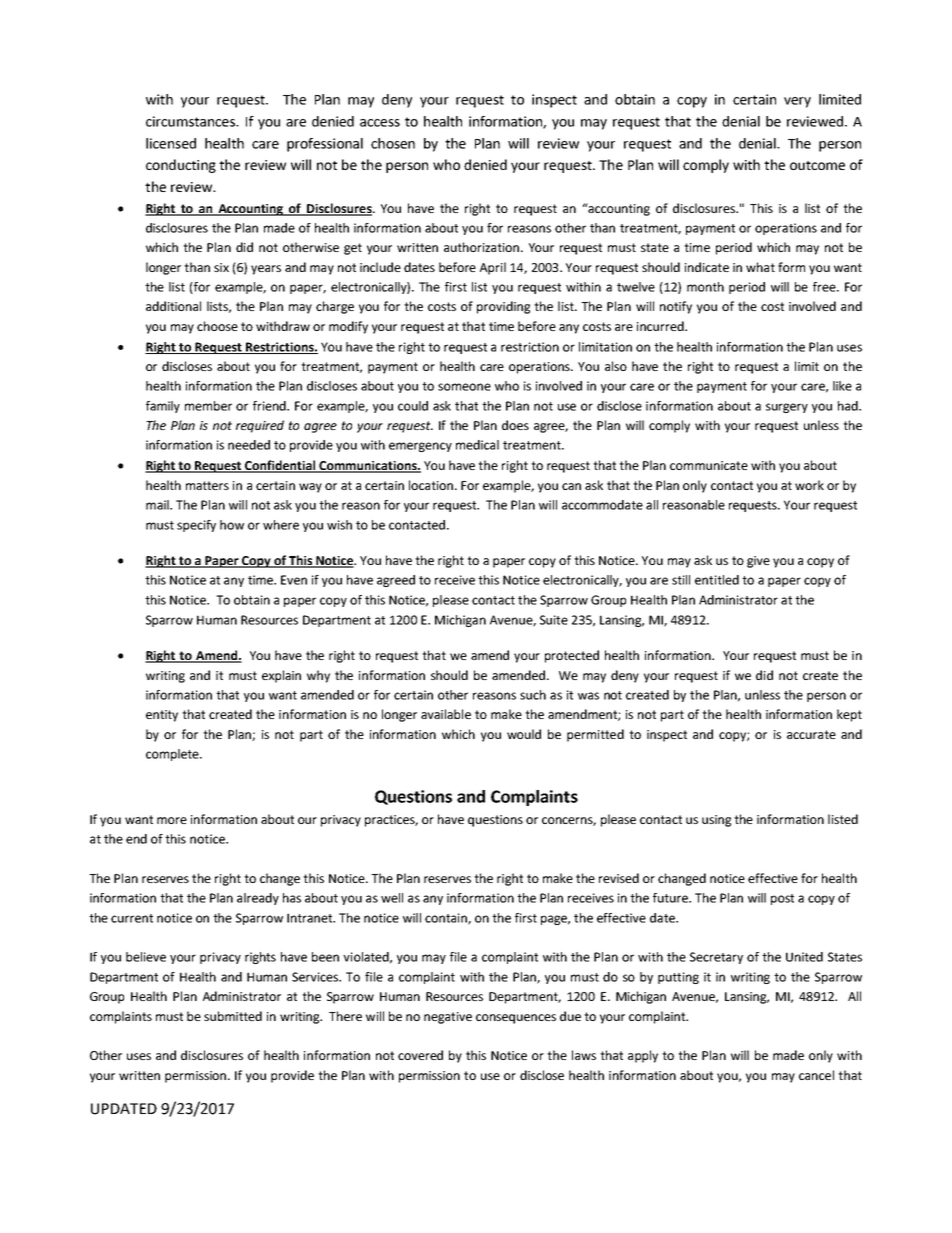  I want to click on chosen, so click(393, 143).
